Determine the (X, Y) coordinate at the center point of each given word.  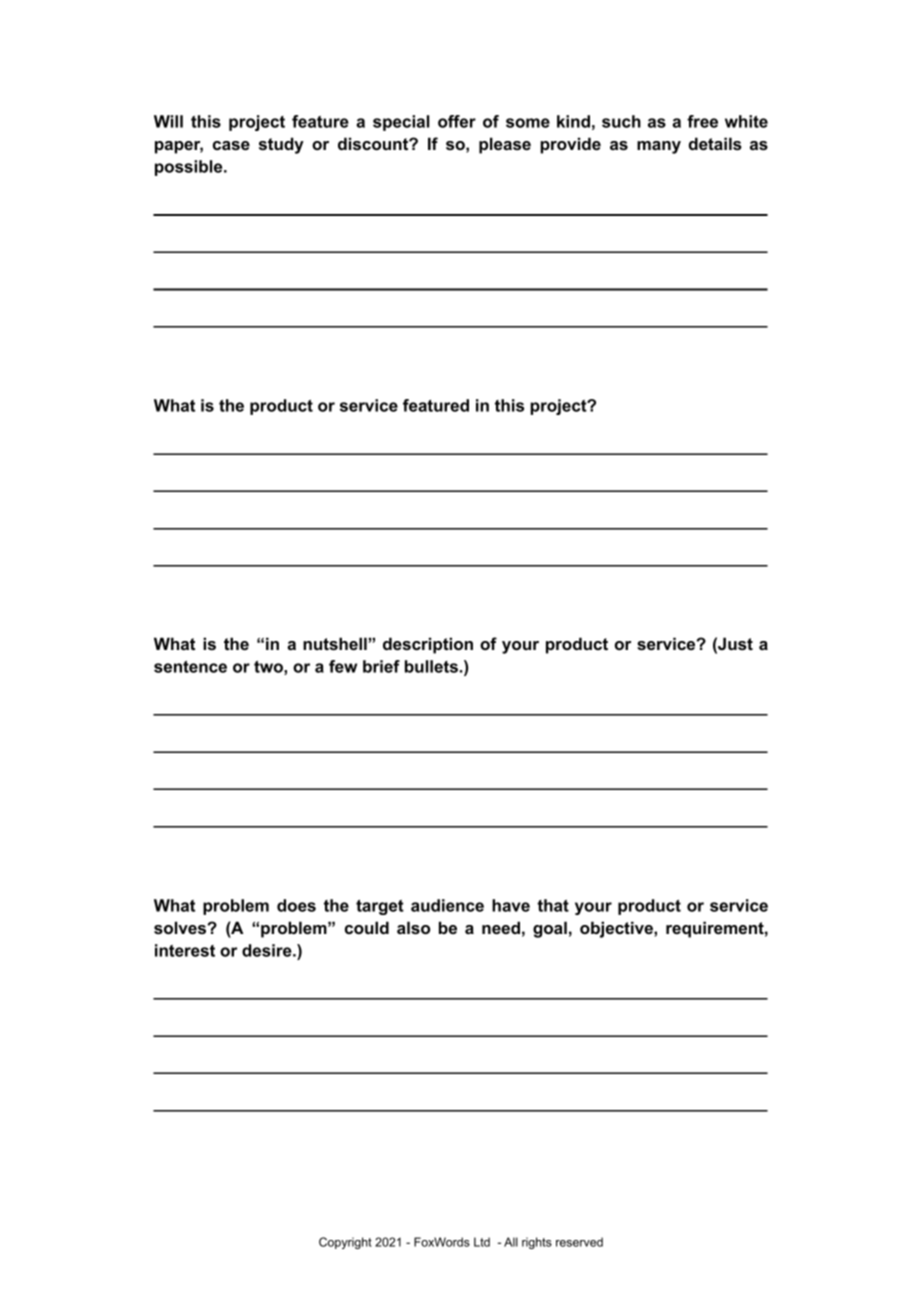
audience (447, 905)
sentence (190, 666)
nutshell (335, 643)
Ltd (482, 1242)
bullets (431, 666)
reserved (579, 1242)
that (553, 905)
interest (185, 950)
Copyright (345, 1243)
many (659, 147)
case (231, 145)
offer (457, 121)
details (715, 143)
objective (617, 929)
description (428, 645)
